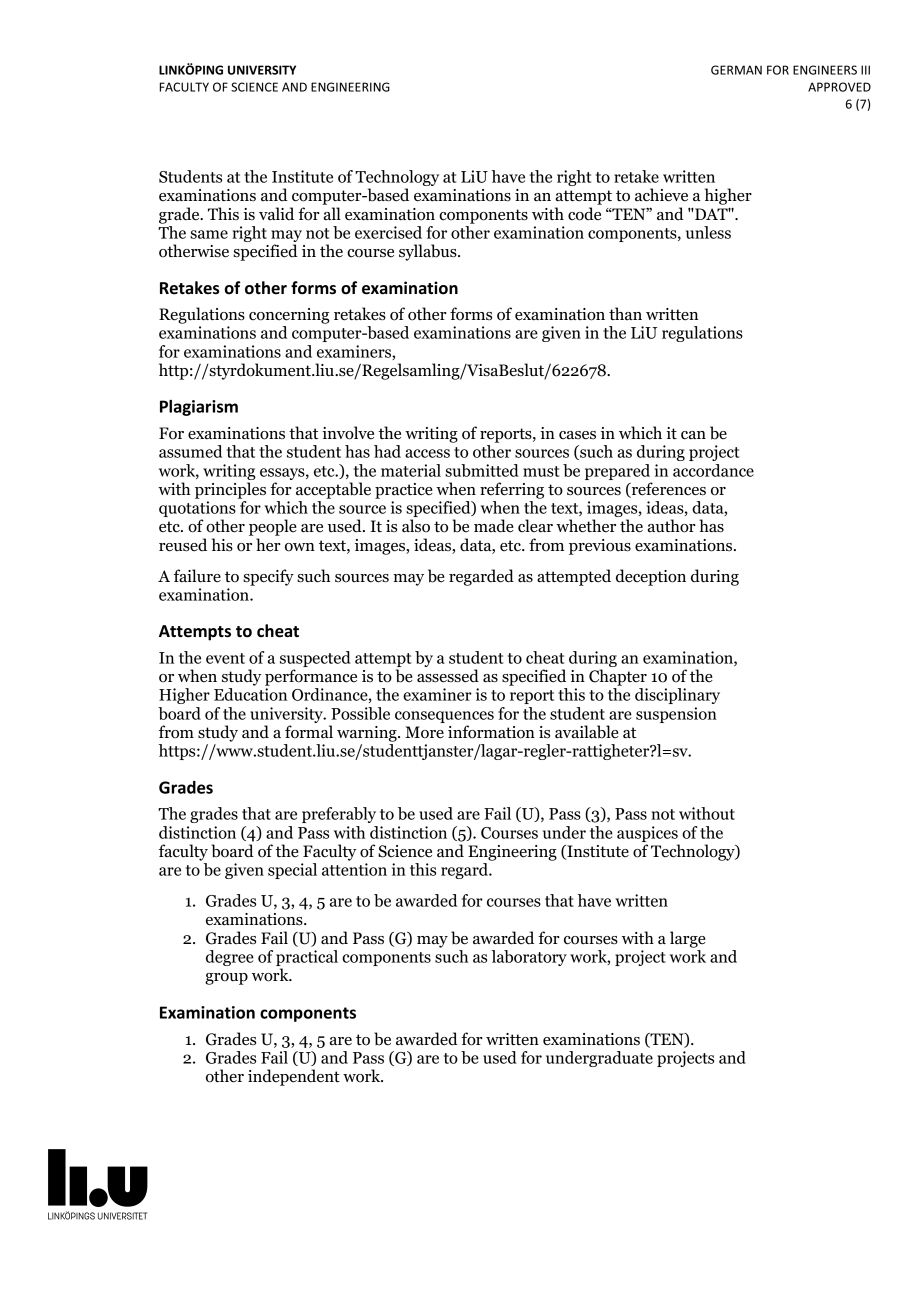  Describe the element at coordinates (289, 316) in the screenshot. I see `concerning` at that location.
